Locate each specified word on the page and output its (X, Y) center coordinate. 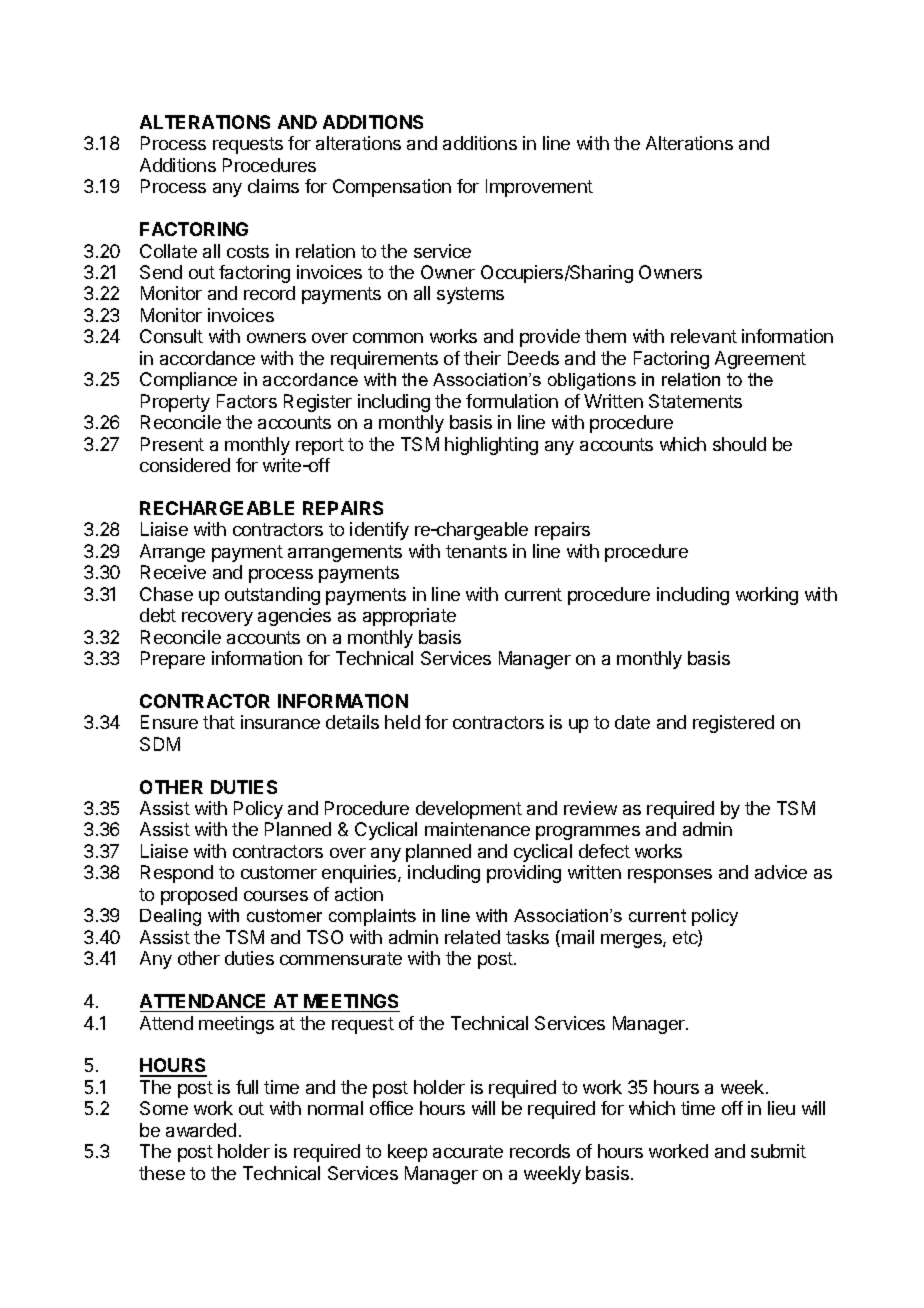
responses (670, 876)
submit (778, 1151)
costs (248, 251)
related (472, 937)
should (739, 444)
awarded (201, 1130)
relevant (704, 336)
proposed (199, 896)
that (219, 722)
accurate (468, 1151)
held (402, 722)
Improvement (539, 188)
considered (185, 465)
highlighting (491, 446)
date (632, 722)
